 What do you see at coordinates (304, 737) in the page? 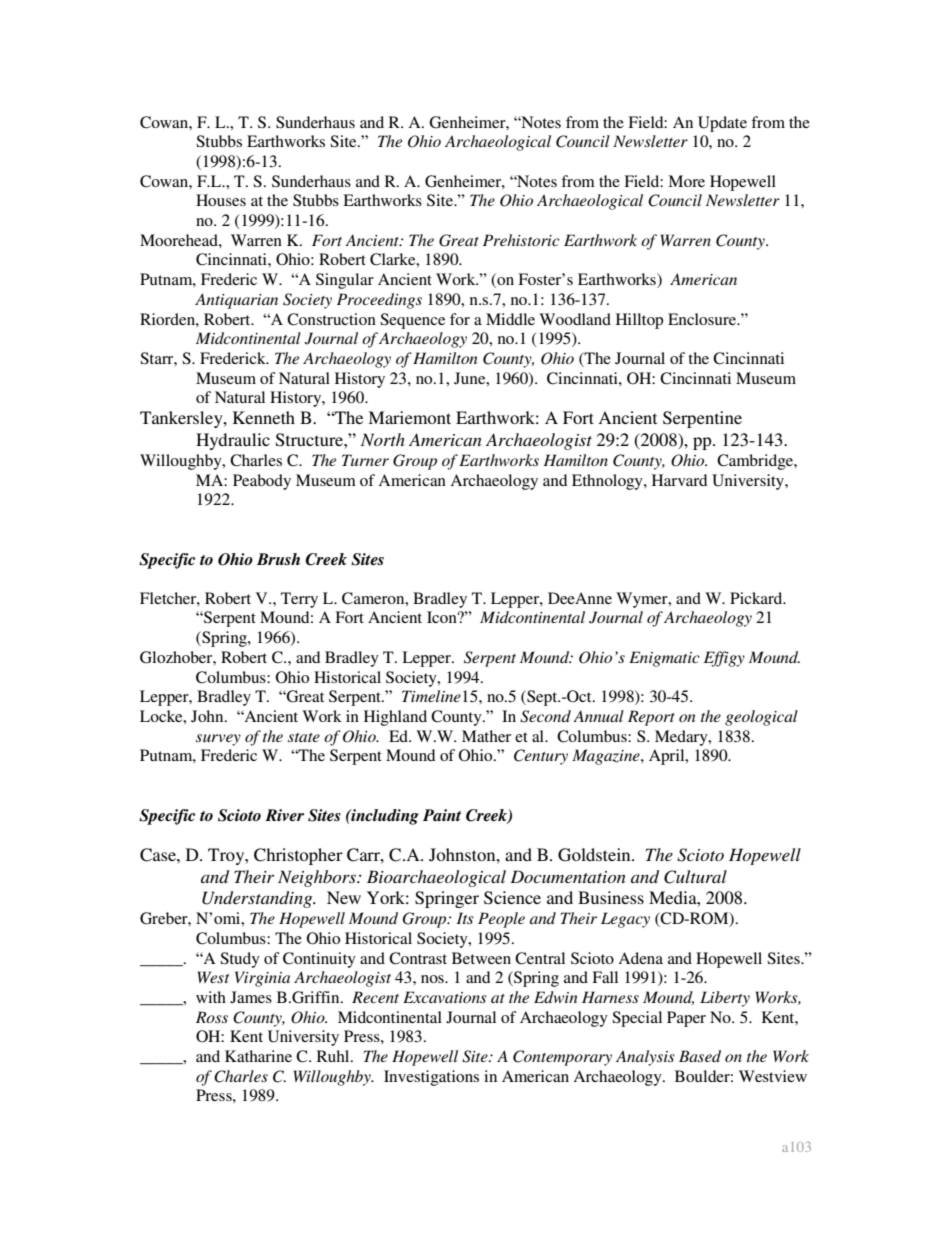
I see `state` at bounding box center [304, 737].
